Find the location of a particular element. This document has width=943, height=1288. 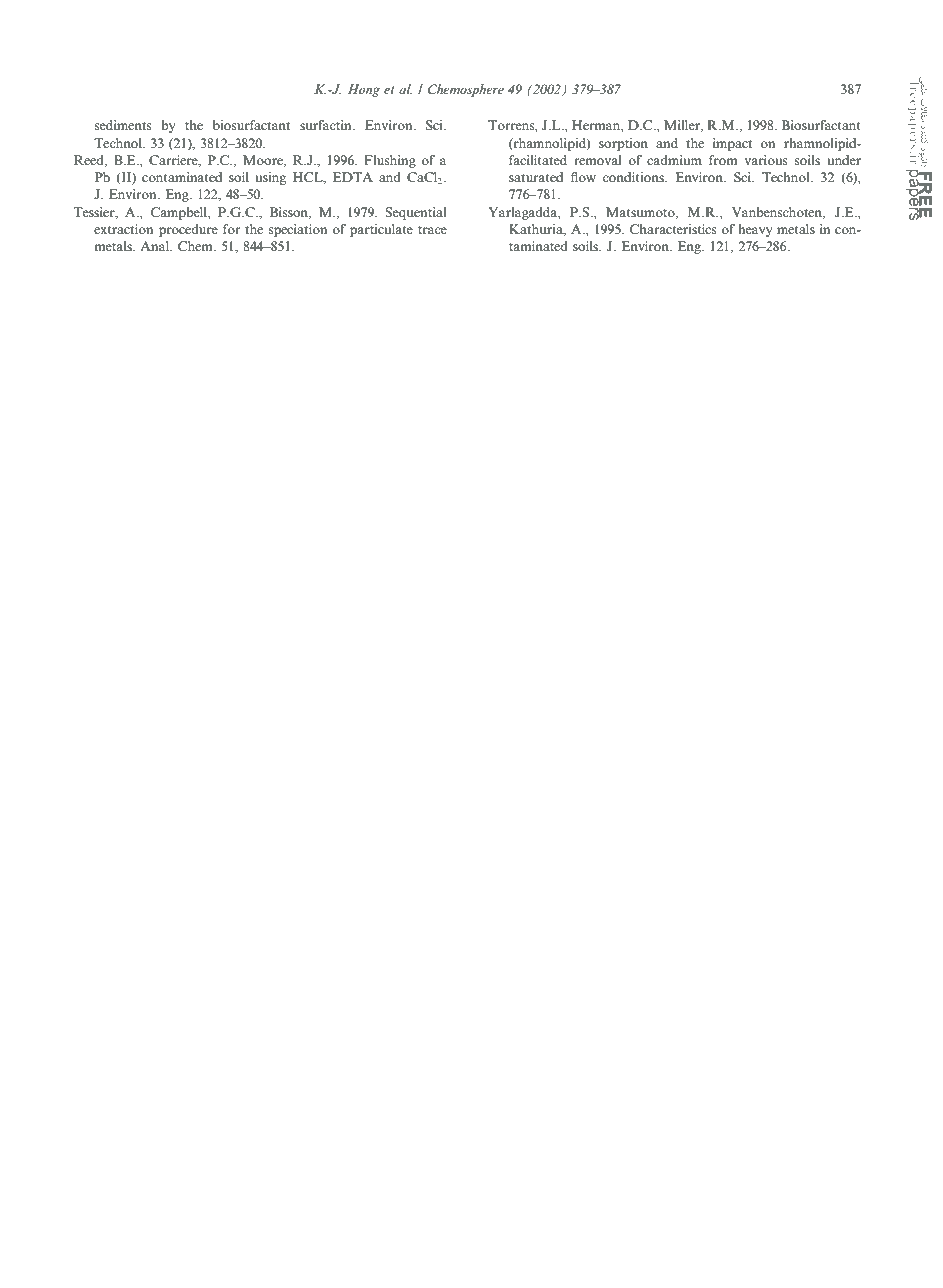

heavy is located at coordinates (755, 230).
